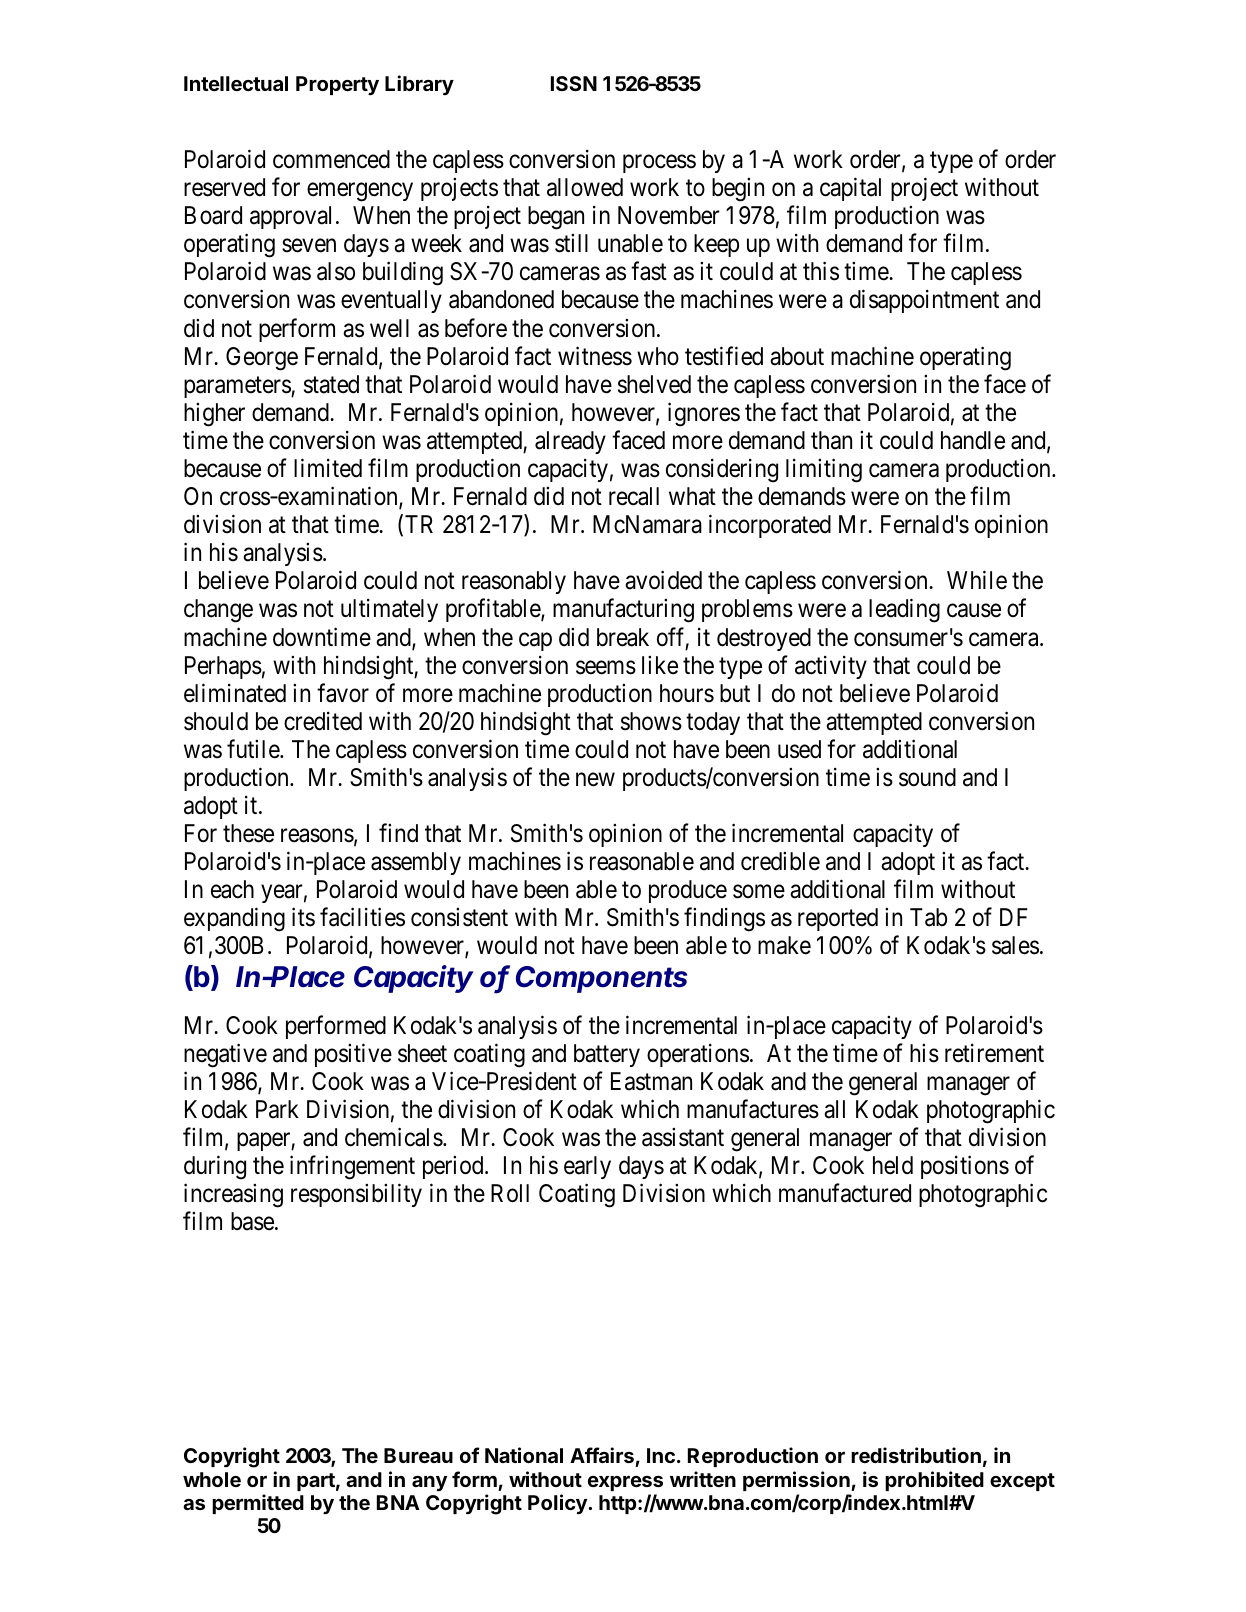 This page has width=1246, height=1612. I want to click on retirement, so click(994, 1053).
